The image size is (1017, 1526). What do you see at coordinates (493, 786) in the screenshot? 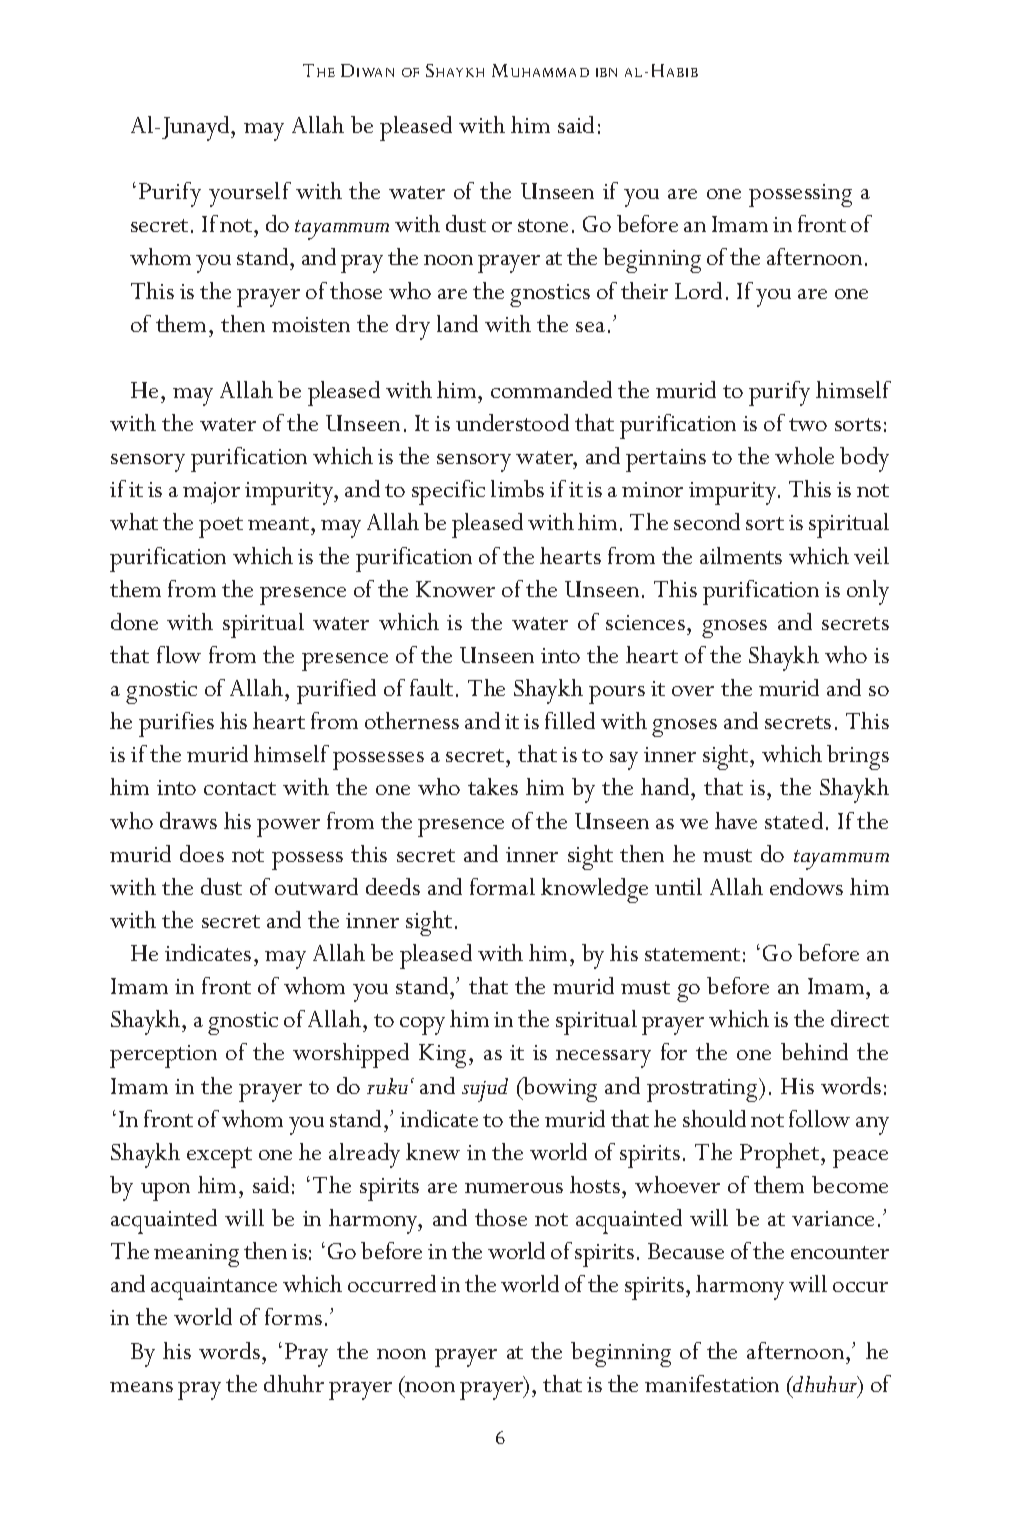
I see `takes` at bounding box center [493, 786].
